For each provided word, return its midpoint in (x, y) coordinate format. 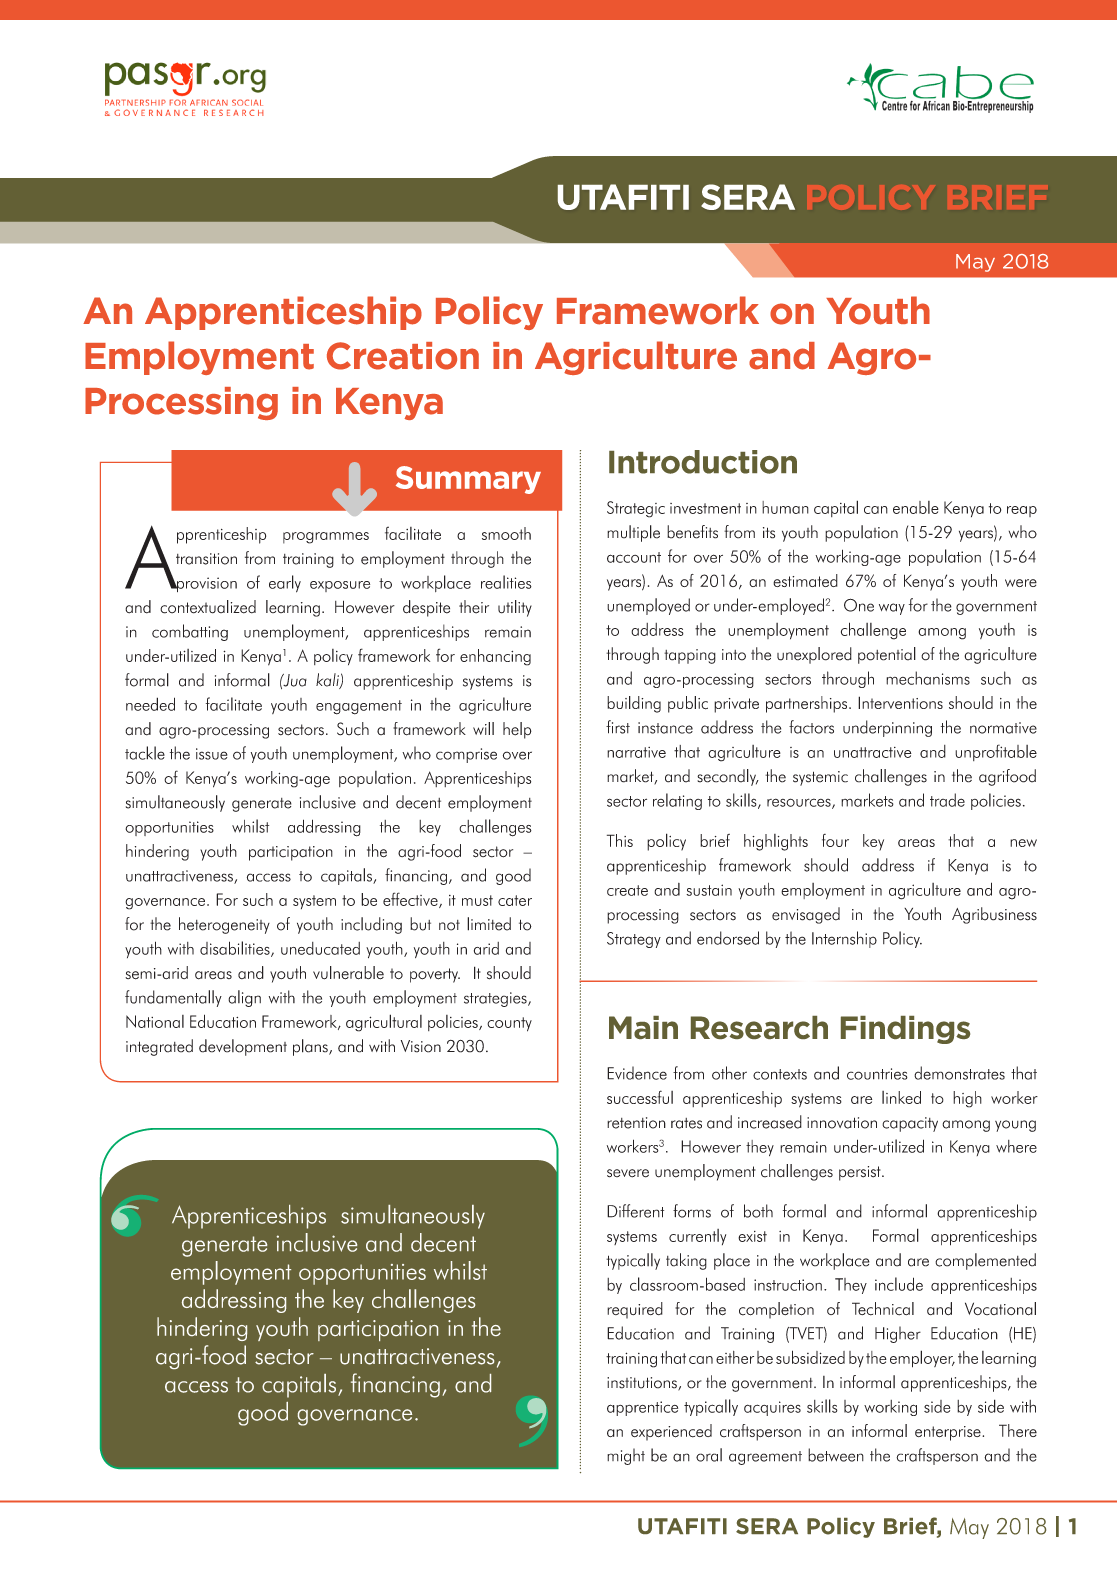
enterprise (949, 1433)
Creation (403, 356)
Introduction (703, 462)
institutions (643, 1384)
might (626, 1456)
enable (916, 507)
